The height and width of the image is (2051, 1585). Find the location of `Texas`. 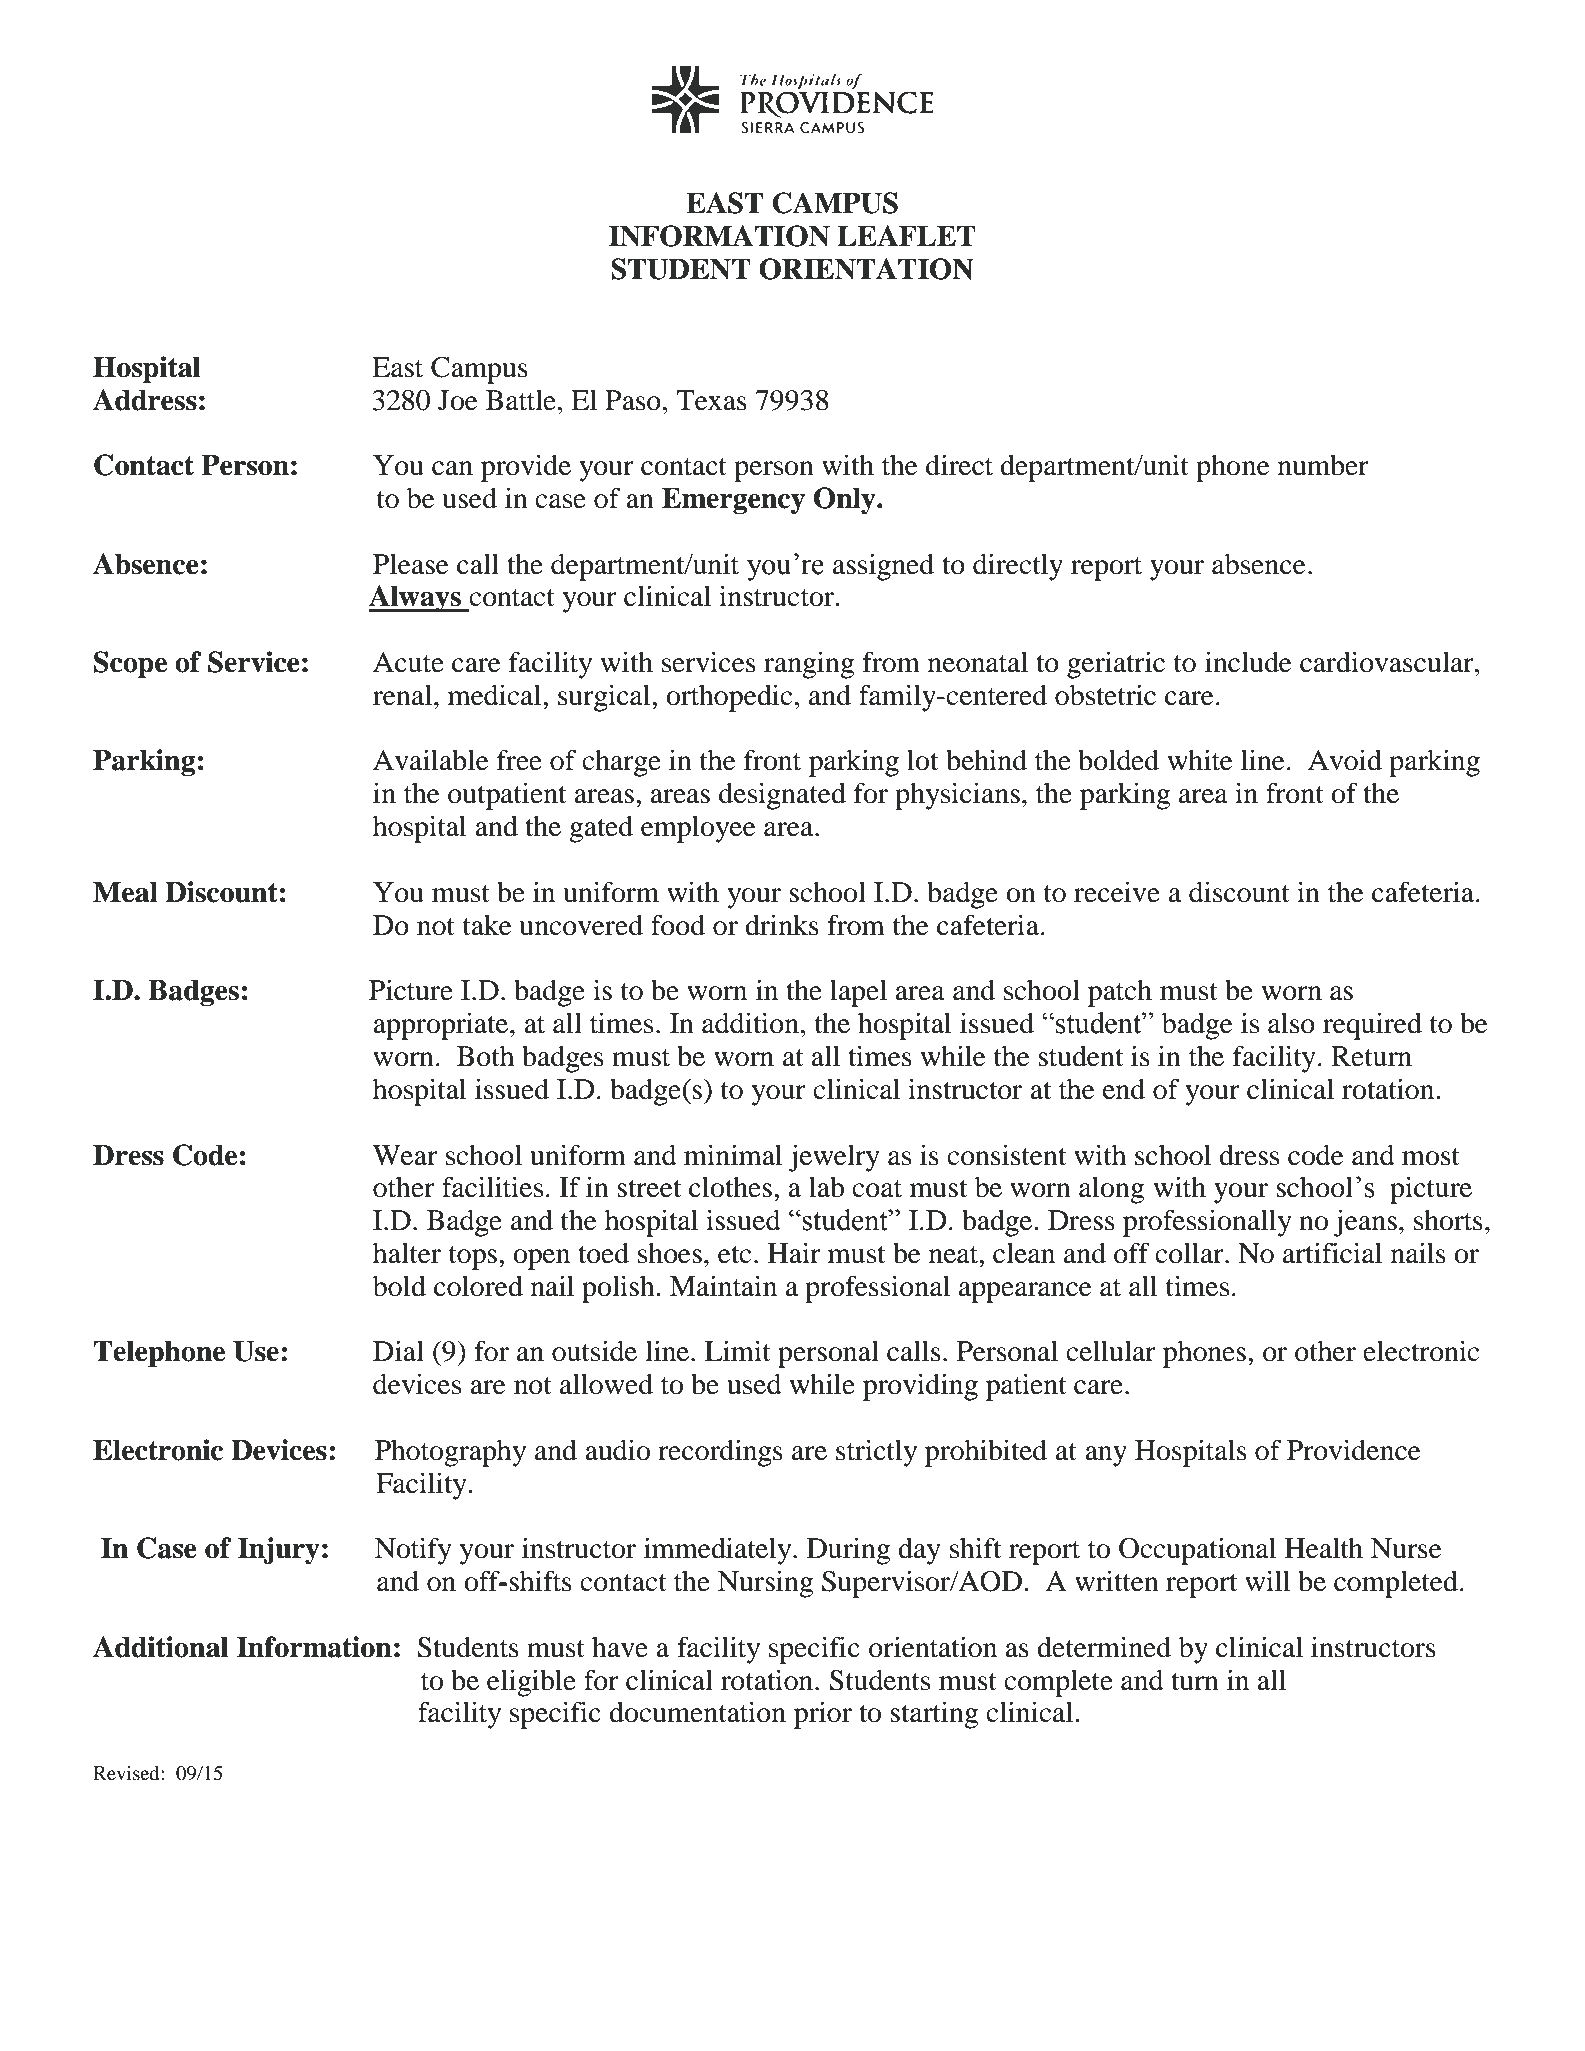

Texas is located at coordinates (711, 400).
